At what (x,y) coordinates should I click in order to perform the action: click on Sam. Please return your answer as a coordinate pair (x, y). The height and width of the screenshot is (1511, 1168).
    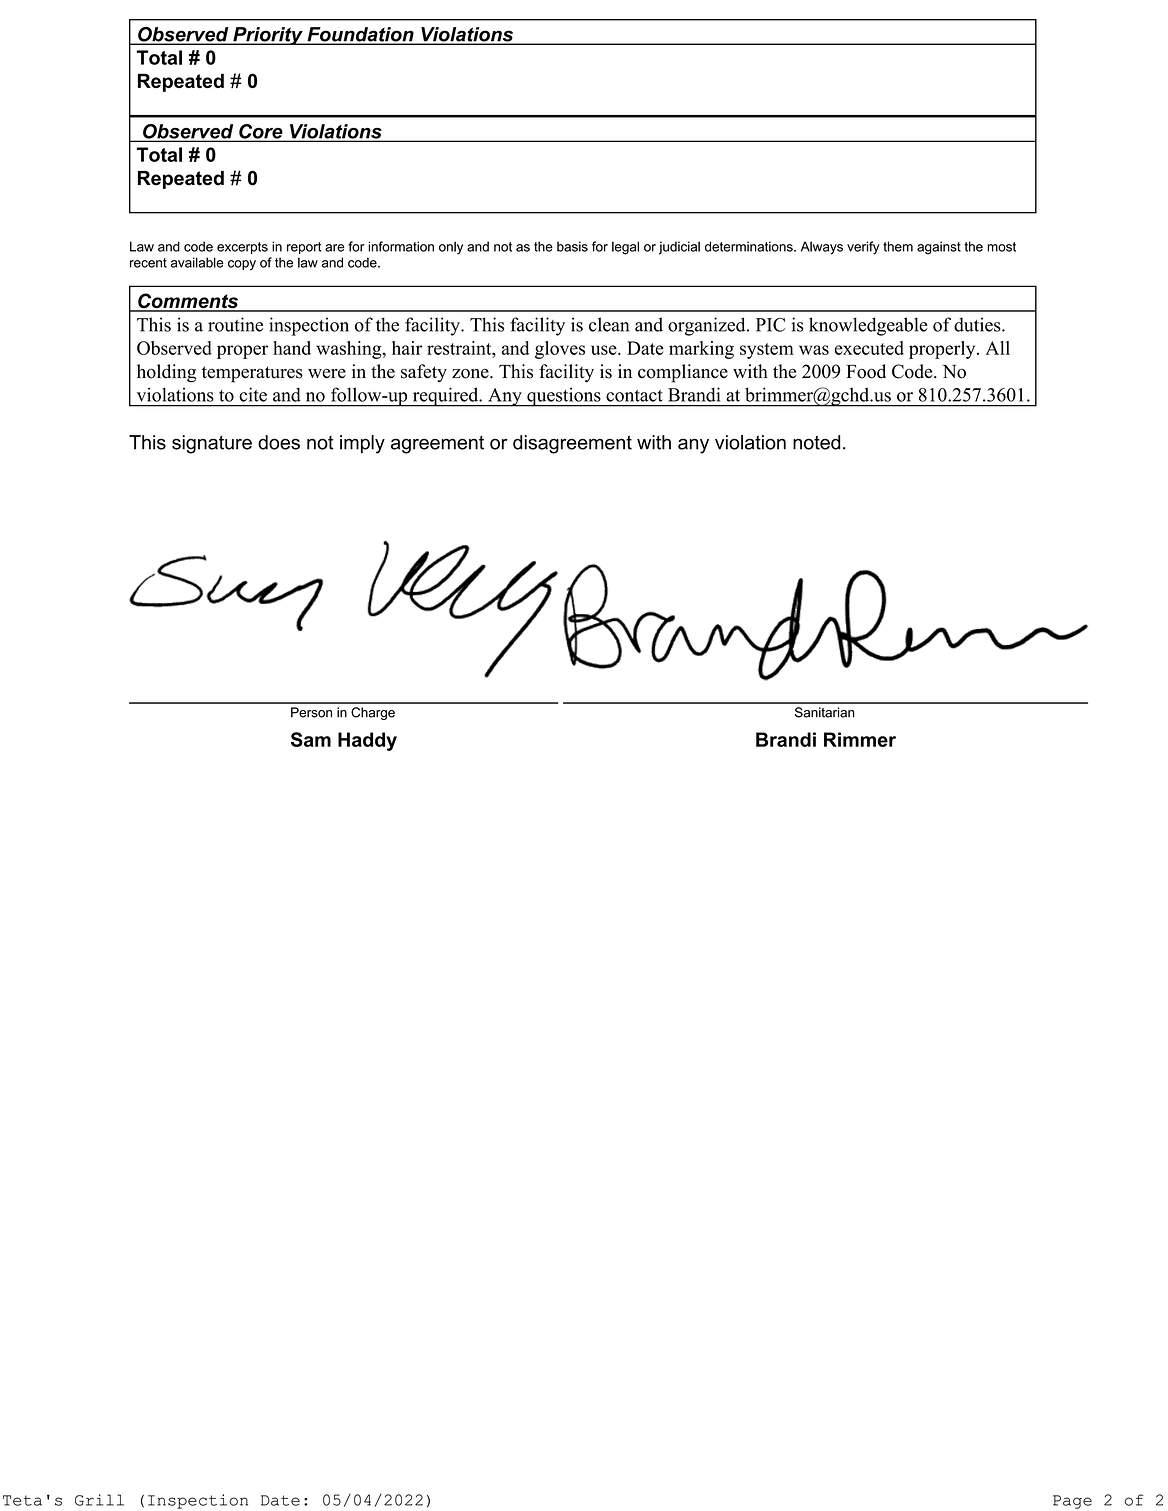
    Looking at the image, I should click on (311, 739).
